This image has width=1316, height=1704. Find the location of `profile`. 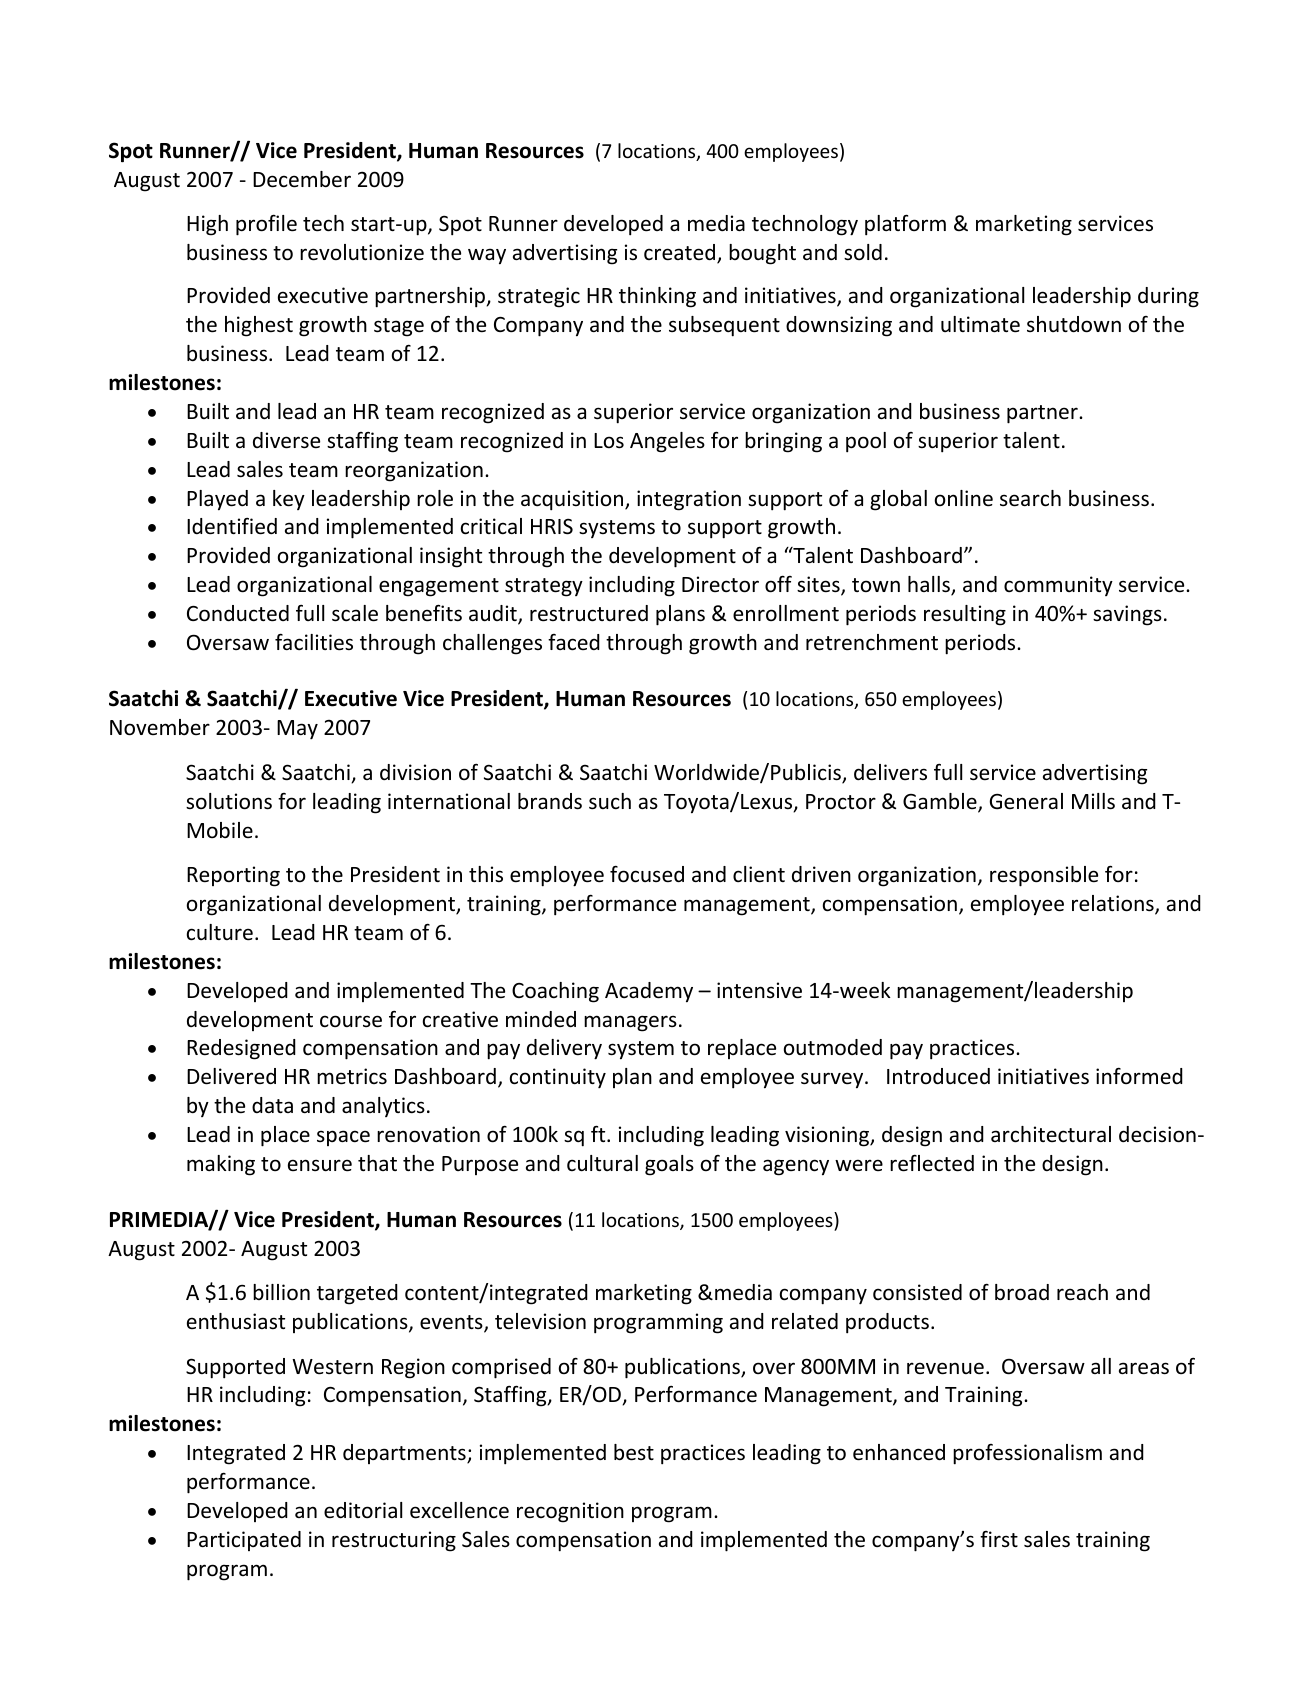

profile is located at coordinates (266, 225).
